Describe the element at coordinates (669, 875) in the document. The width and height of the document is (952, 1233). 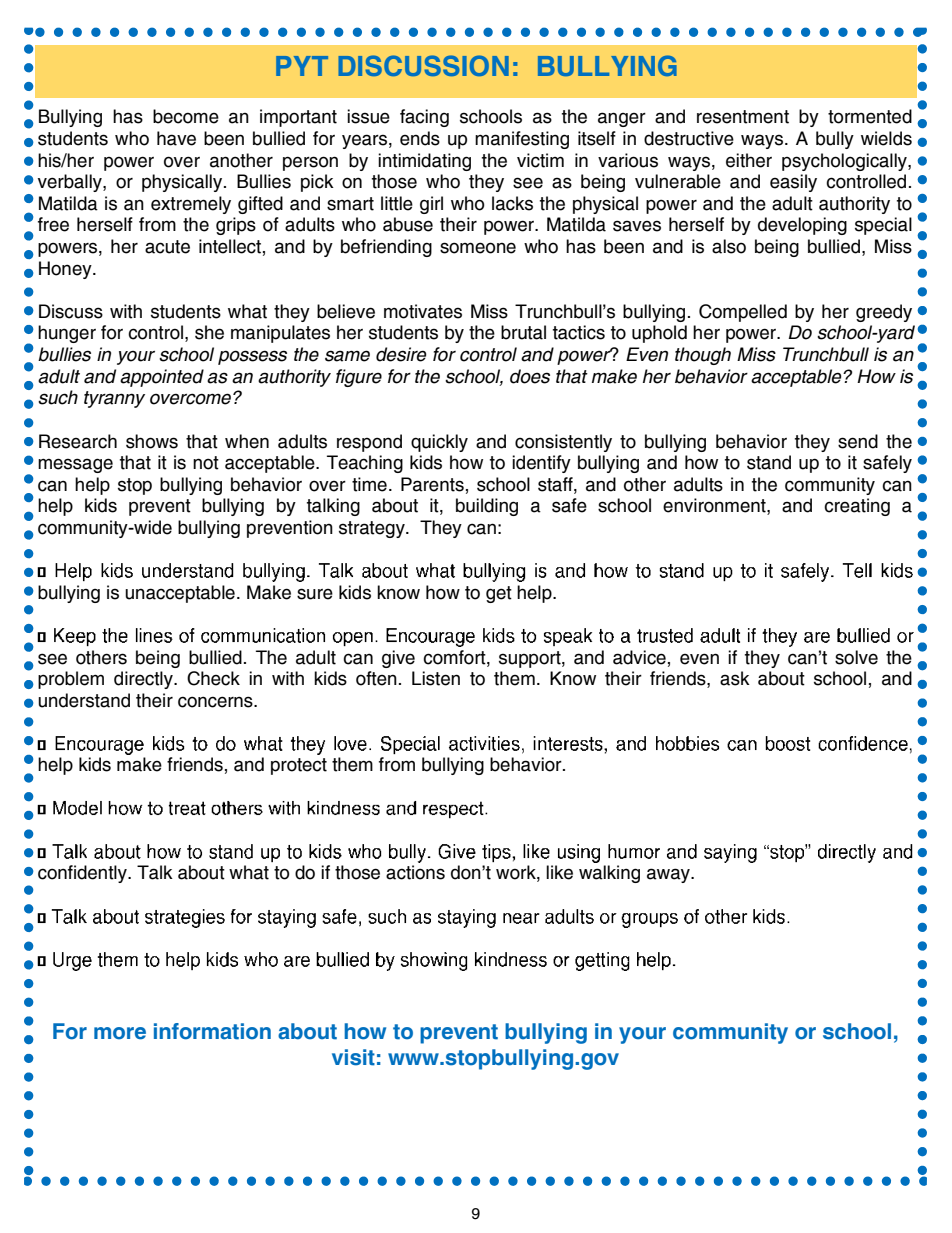
I see `away` at that location.
